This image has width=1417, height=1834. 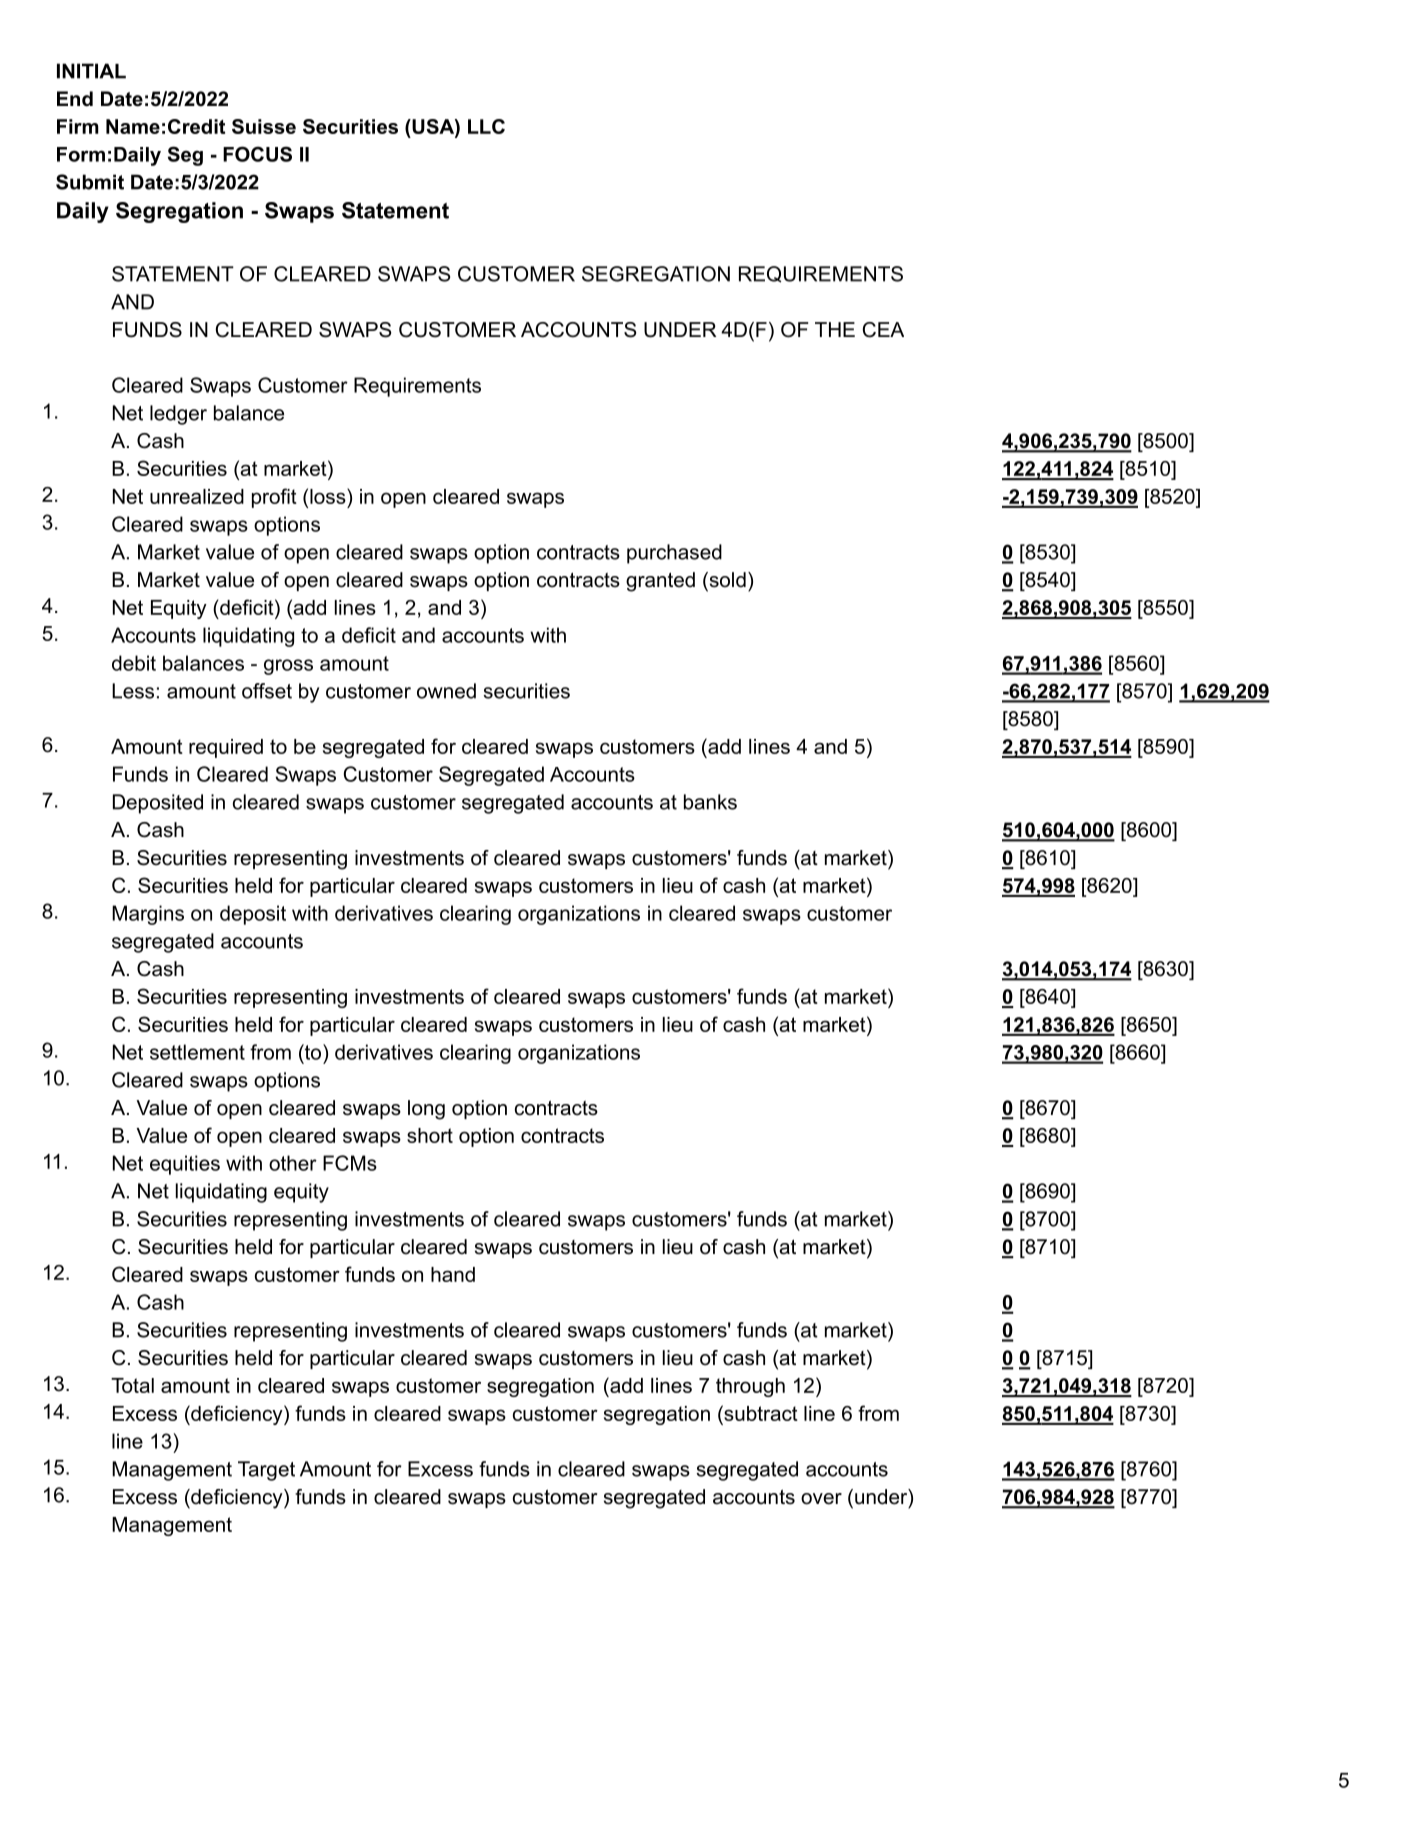 I want to click on LLC, so click(x=486, y=126).
